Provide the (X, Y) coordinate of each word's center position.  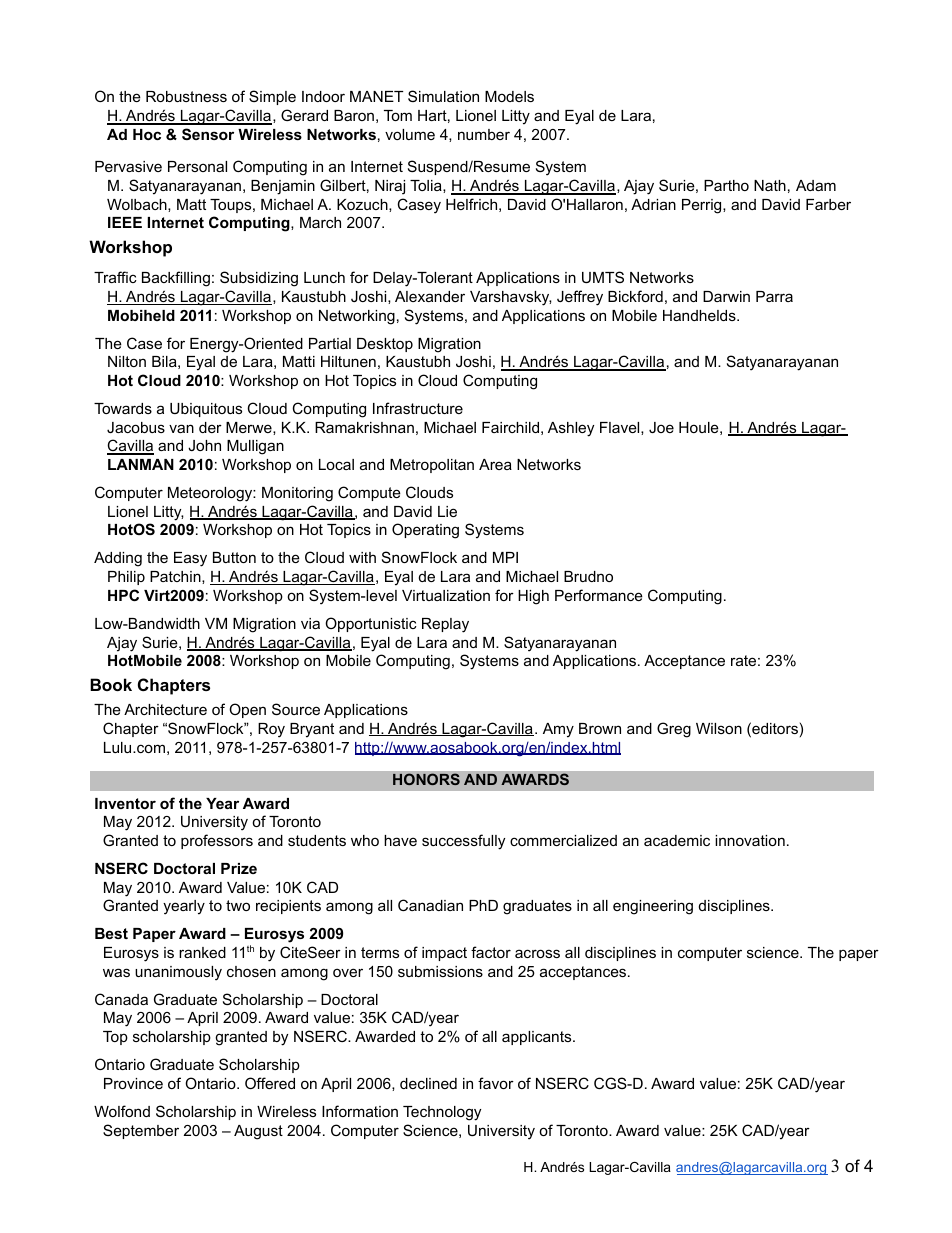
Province (133, 1083)
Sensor (208, 134)
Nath (770, 185)
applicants (538, 1038)
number (484, 134)
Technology (442, 1113)
